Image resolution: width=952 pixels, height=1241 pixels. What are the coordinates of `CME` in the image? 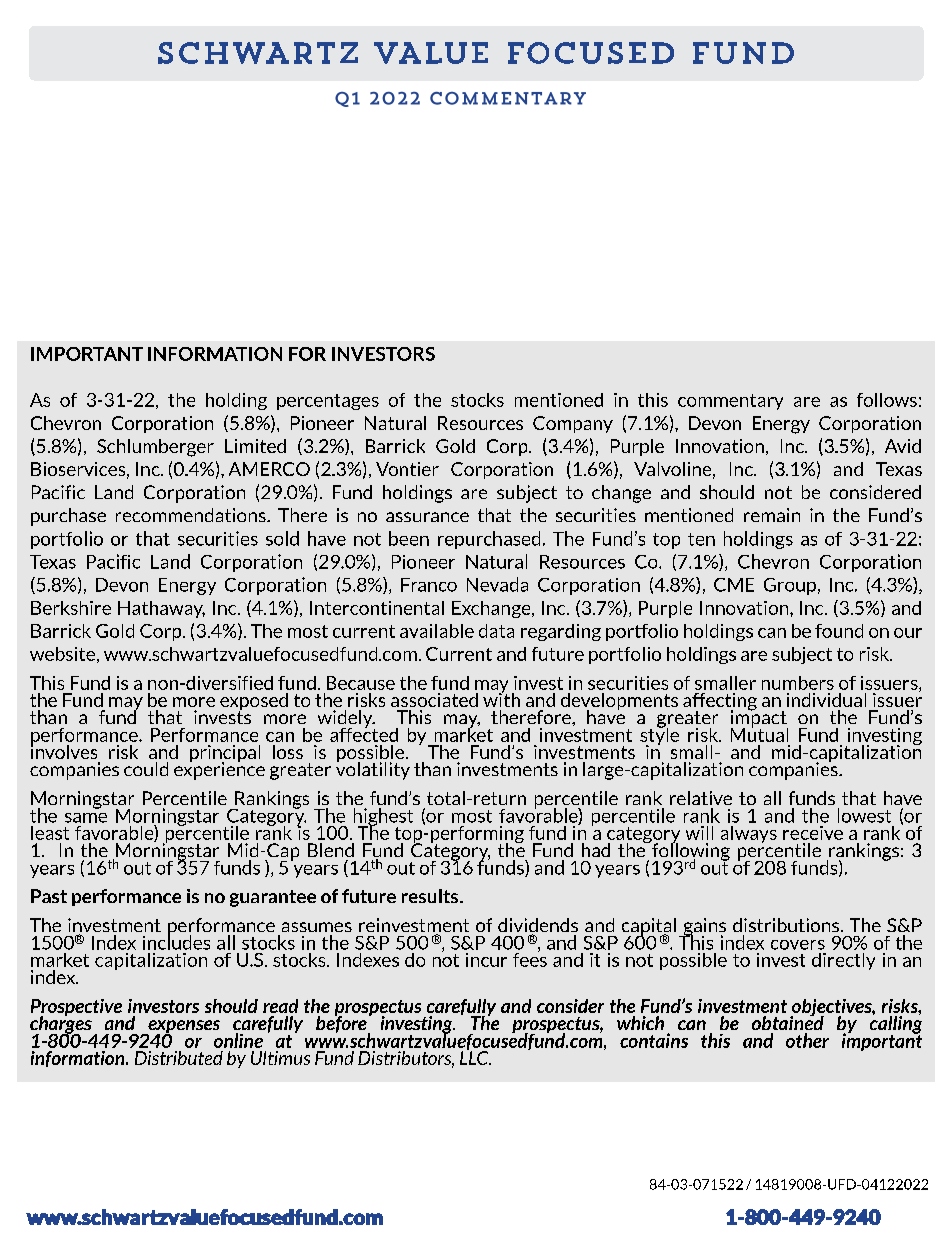 It's located at (734, 585).
